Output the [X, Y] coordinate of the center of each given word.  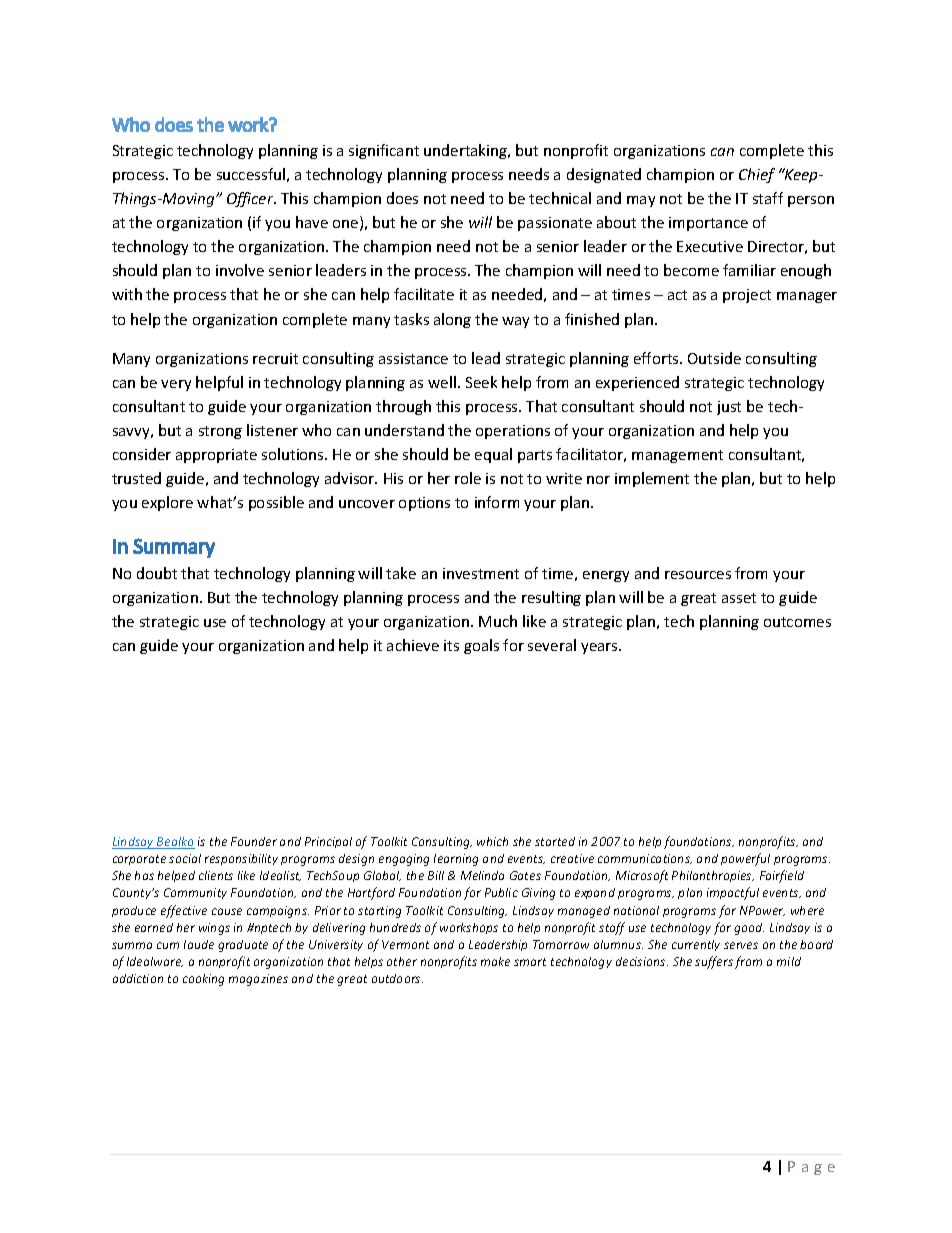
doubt [157, 573]
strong [220, 432]
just [729, 408]
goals [481, 646]
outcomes [797, 622]
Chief [757, 175]
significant [384, 151]
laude [199, 944]
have [312, 222]
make [495, 961]
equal [493, 455]
